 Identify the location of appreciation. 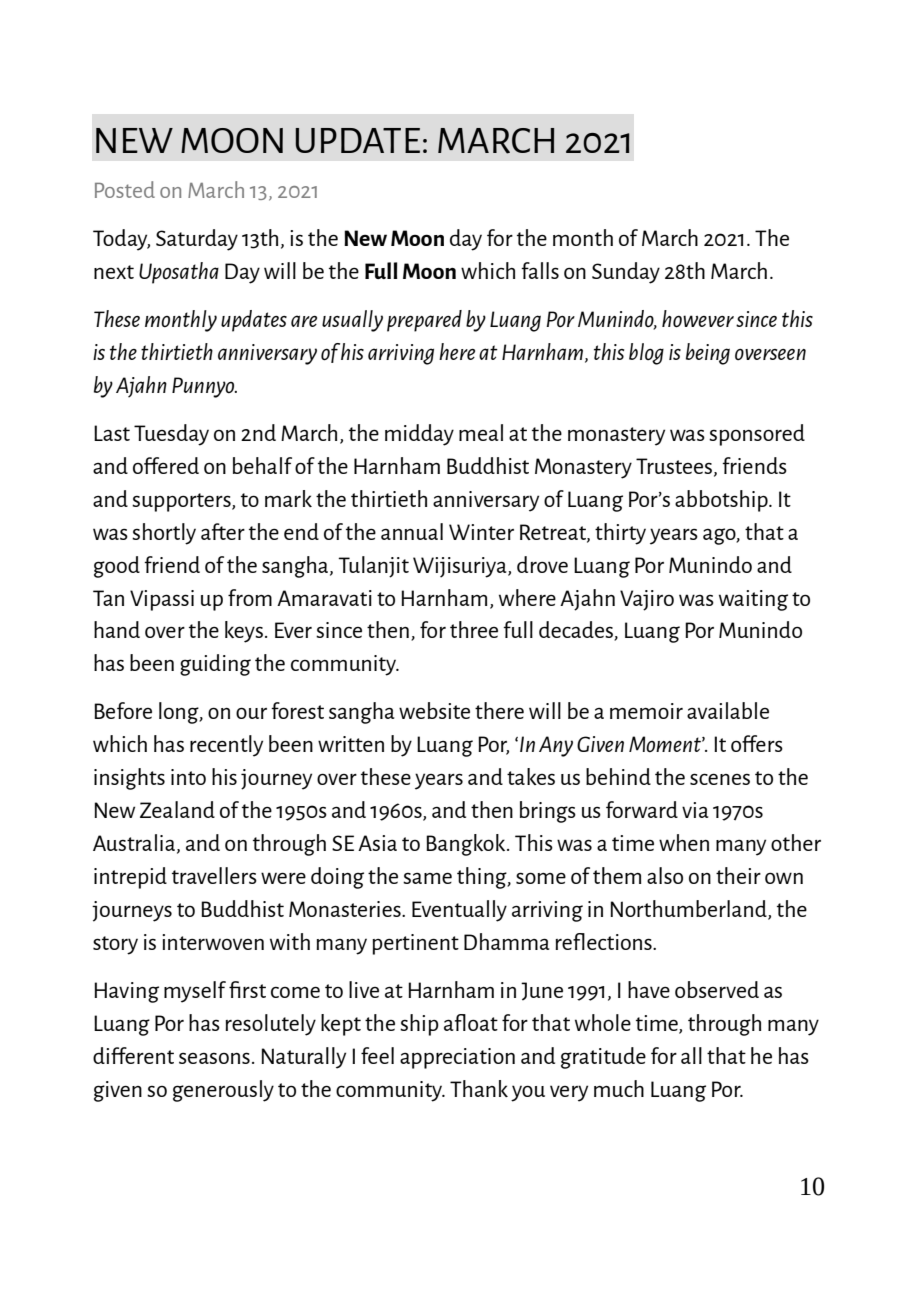
(457, 1058).
